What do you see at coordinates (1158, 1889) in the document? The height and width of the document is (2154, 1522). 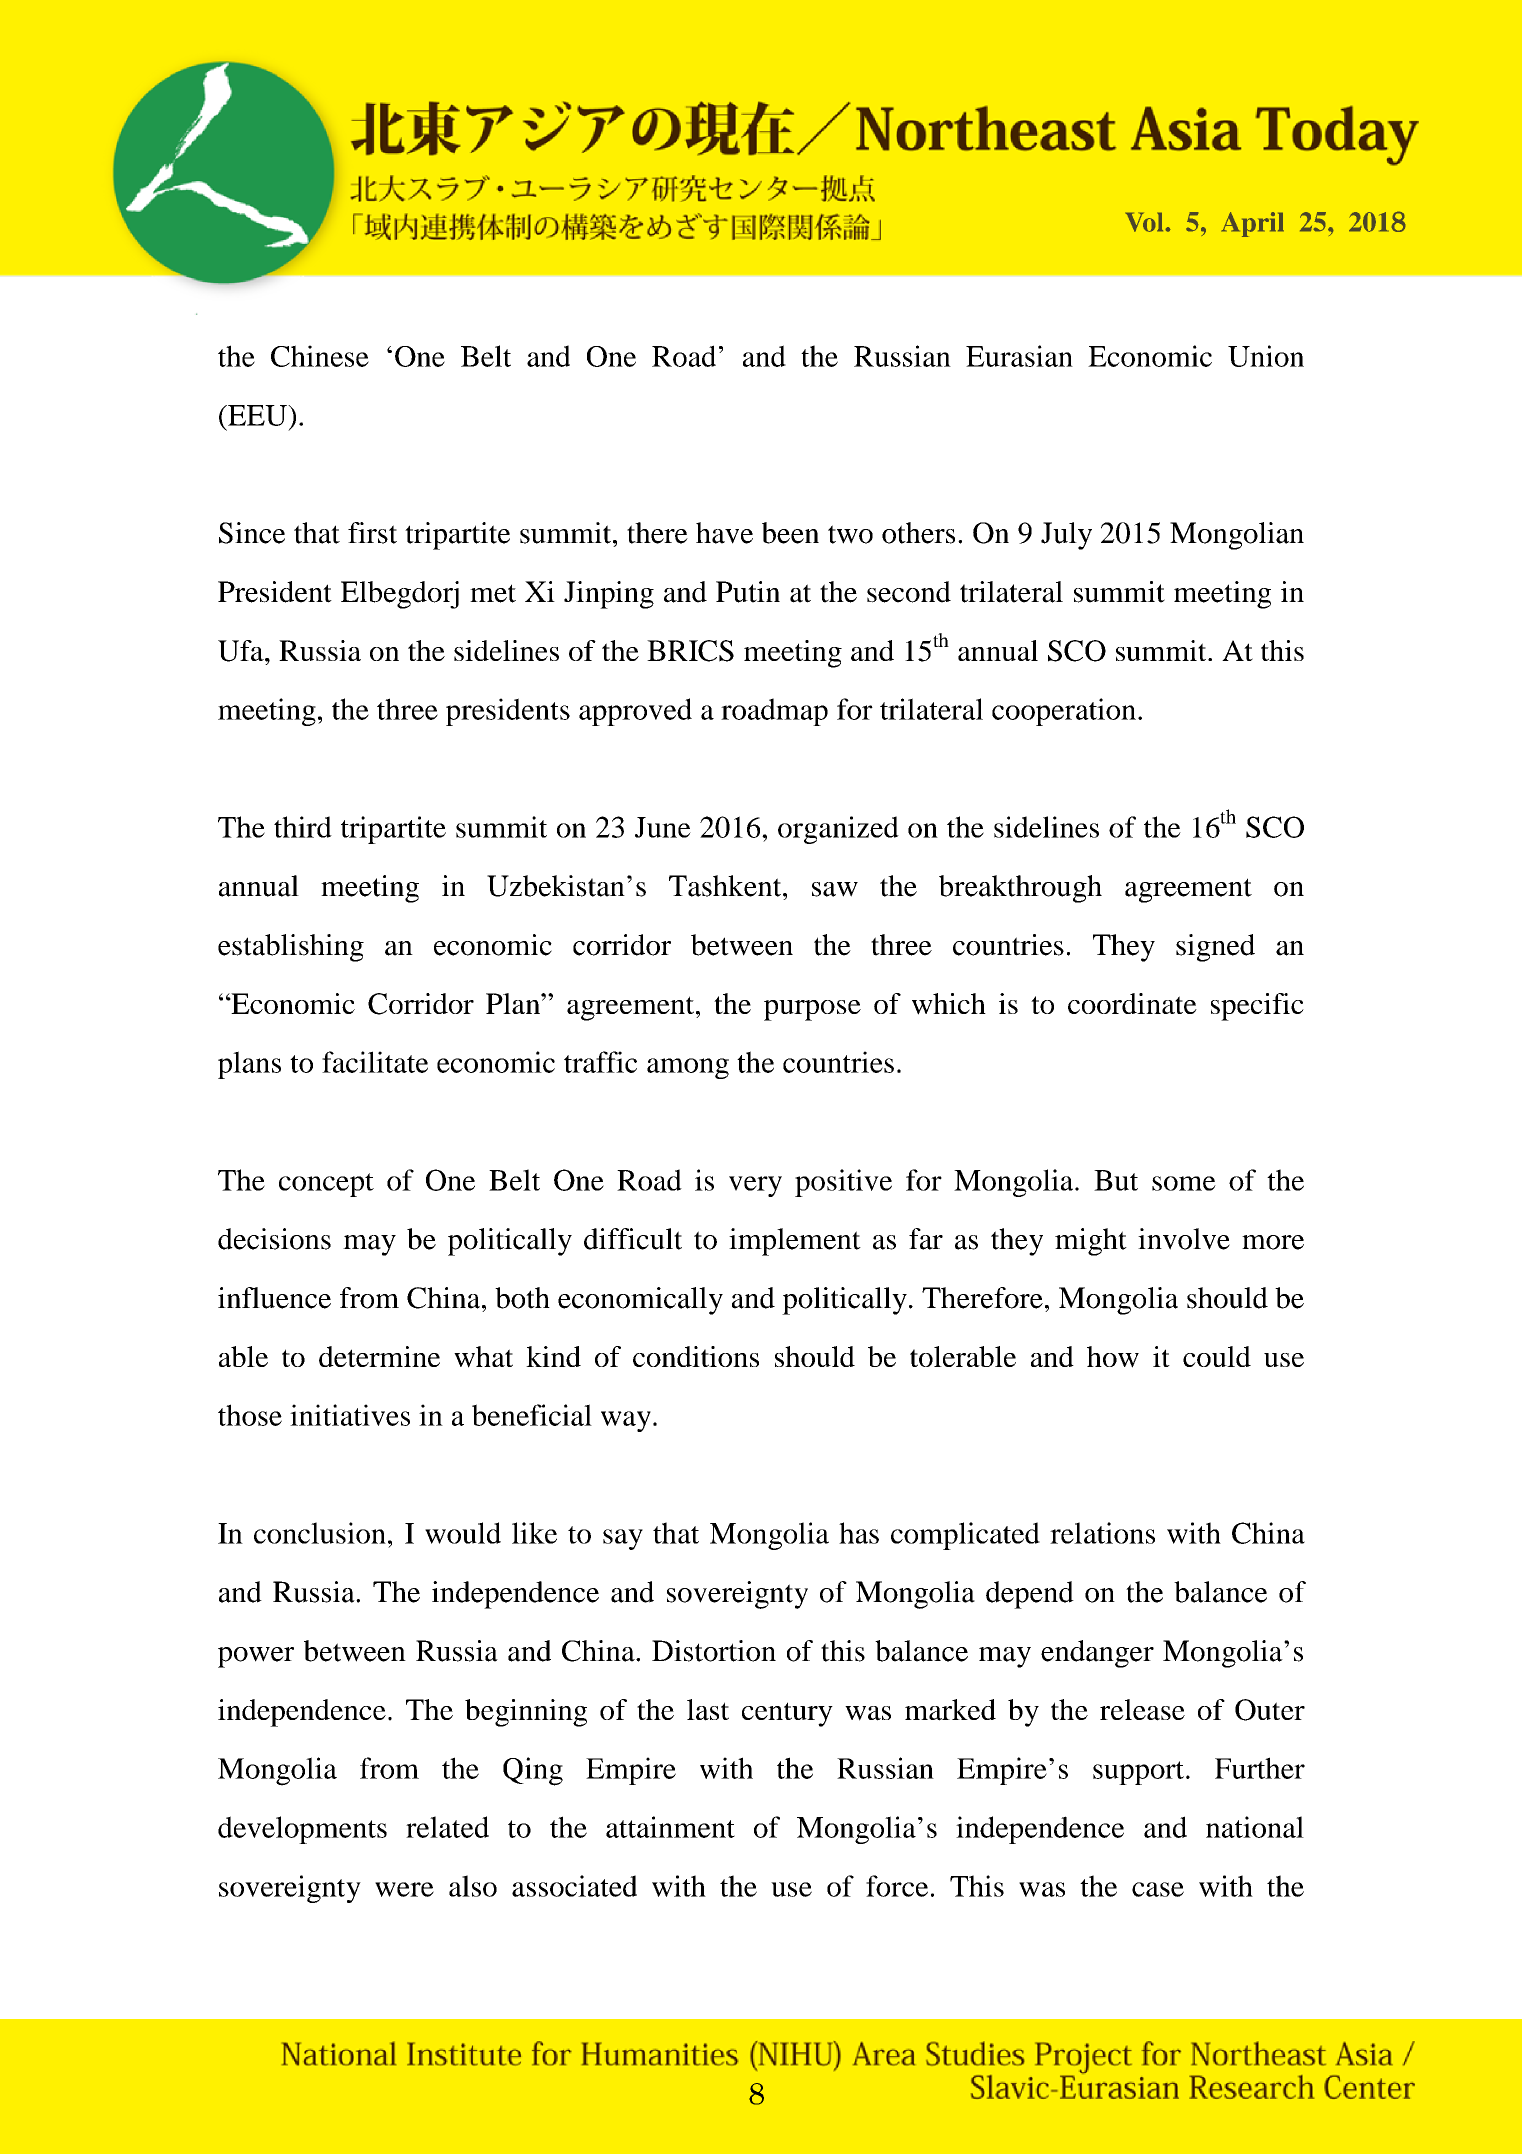 I see `case` at bounding box center [1158, 1889].
